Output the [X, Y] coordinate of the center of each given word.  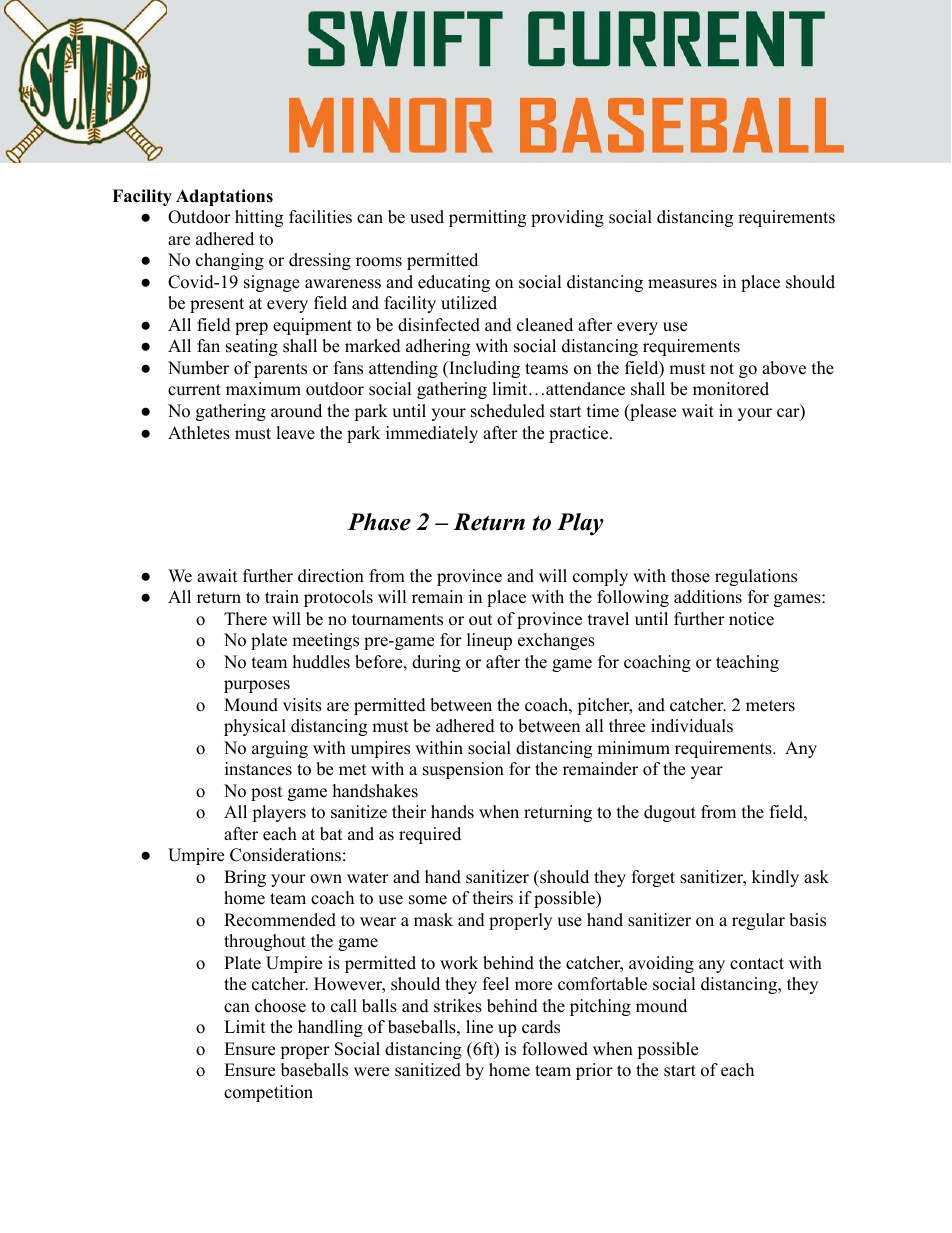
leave [295, 433]
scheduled [508, 411]
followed [555, 1049]
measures [682, 284]
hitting [259, 218]
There [245, 619]
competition [268, 1093]
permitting [487, 218]
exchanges [556, 641]
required [430, 835]
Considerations [285, 855]
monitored [731, 389]
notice [751, 619]
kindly [775, 878]
